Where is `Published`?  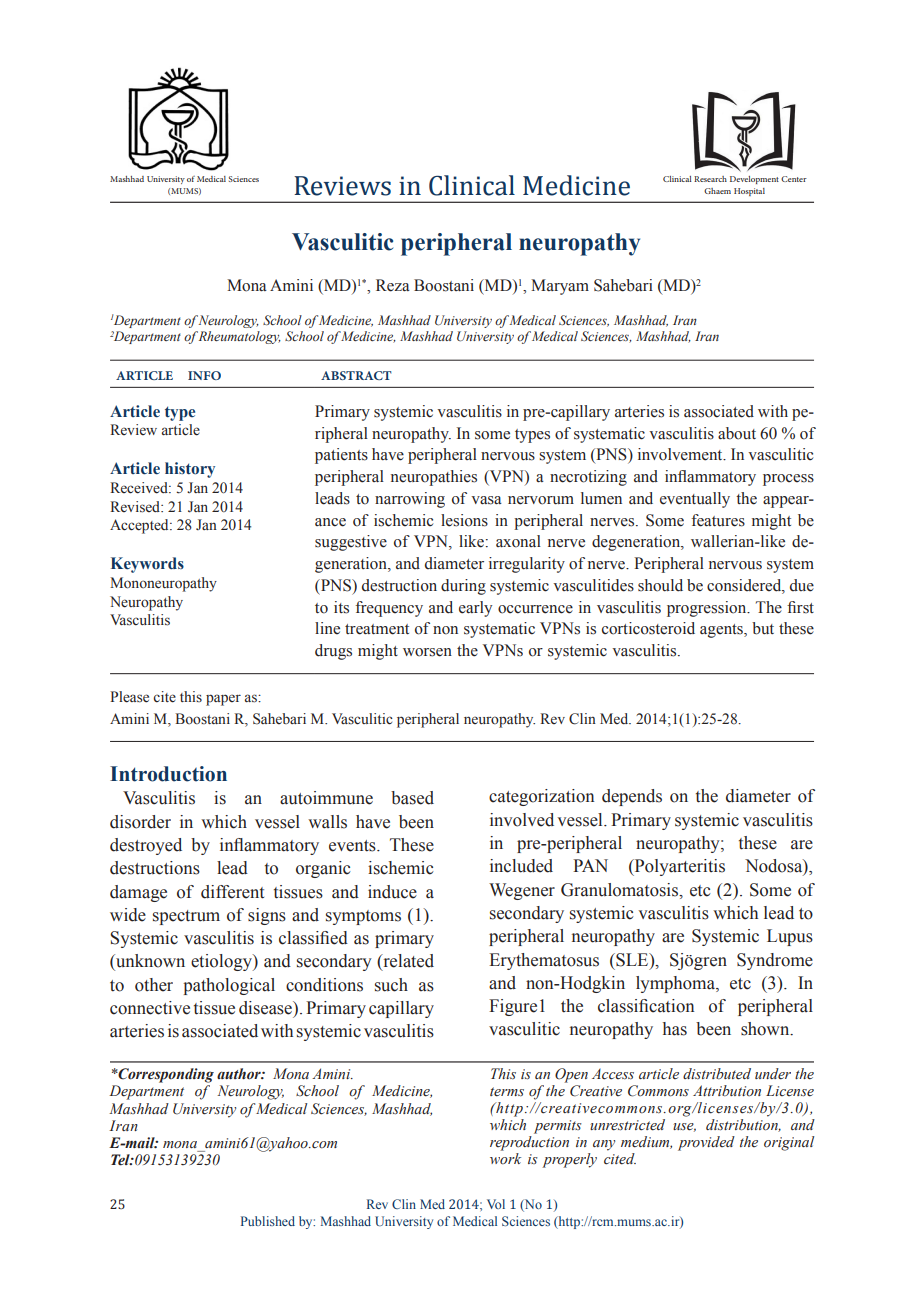 Published is located at coordinates (268, 1221).
